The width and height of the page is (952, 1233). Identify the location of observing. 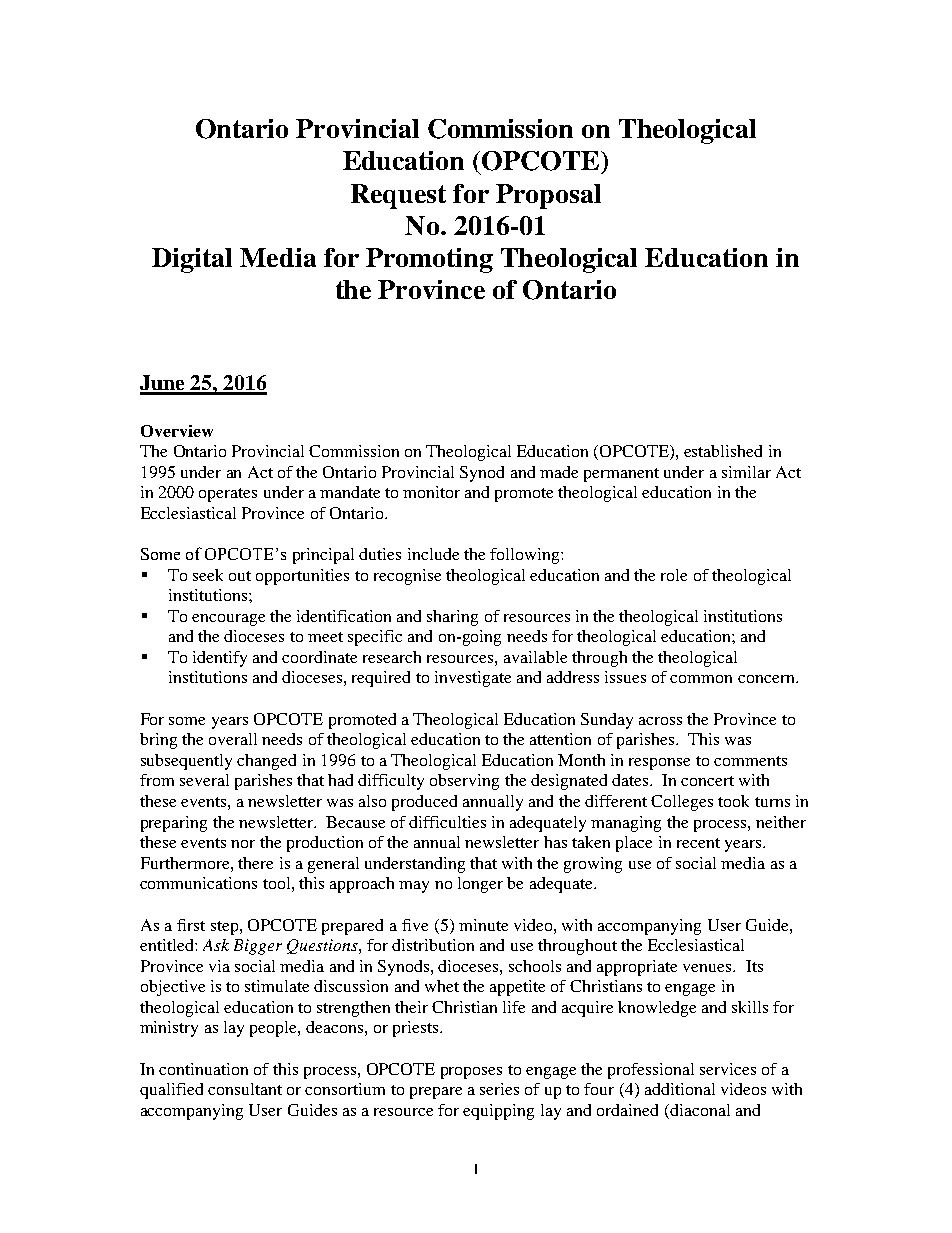
(464, 782).
